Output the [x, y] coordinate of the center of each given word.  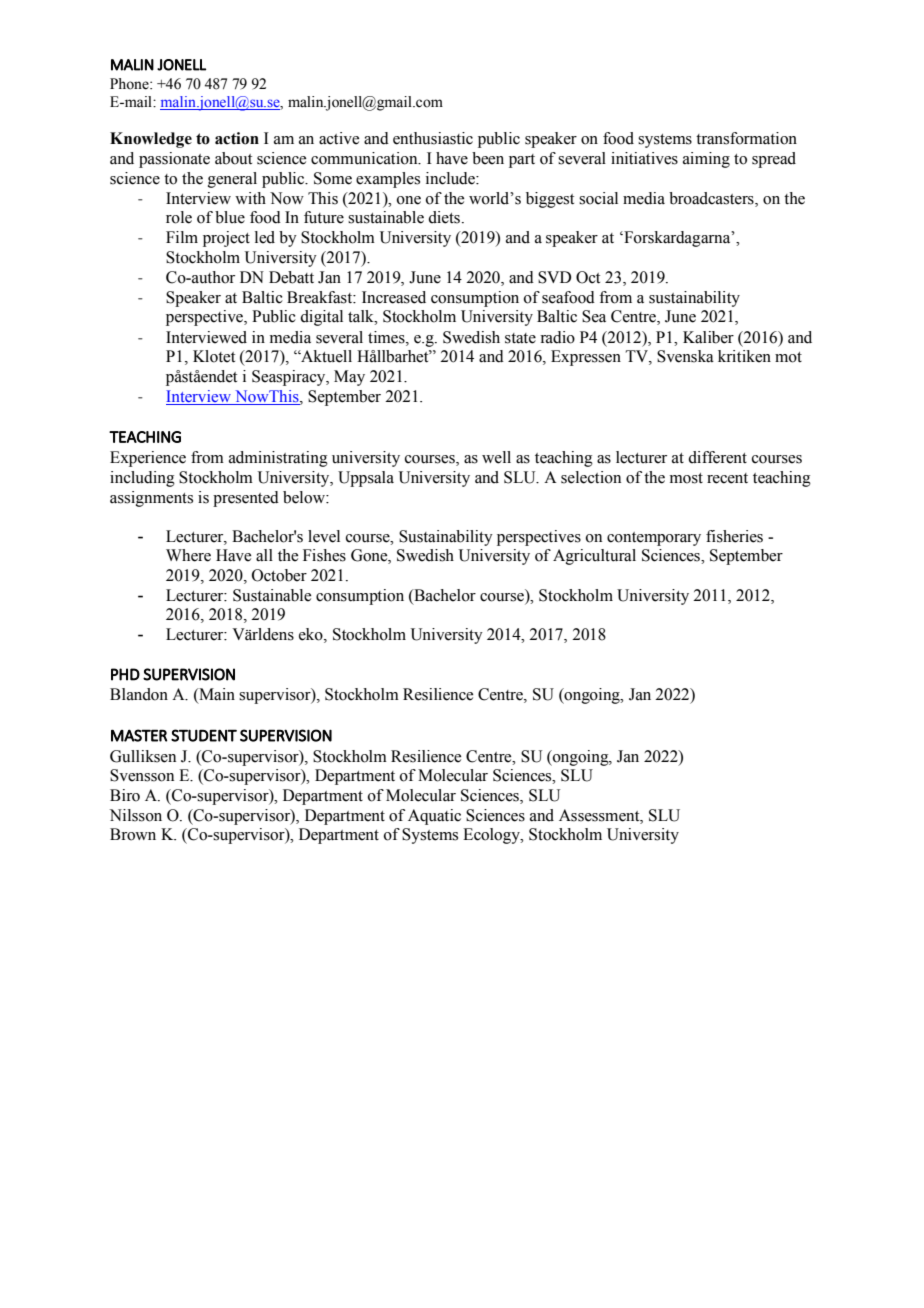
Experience [148, 459]
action [237, 138]
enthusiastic [433, 138]
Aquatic [434, 817]
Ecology [492, 836]
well [496, 457]
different [717, 457]
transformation [746, 138]
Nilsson [136, 815]
